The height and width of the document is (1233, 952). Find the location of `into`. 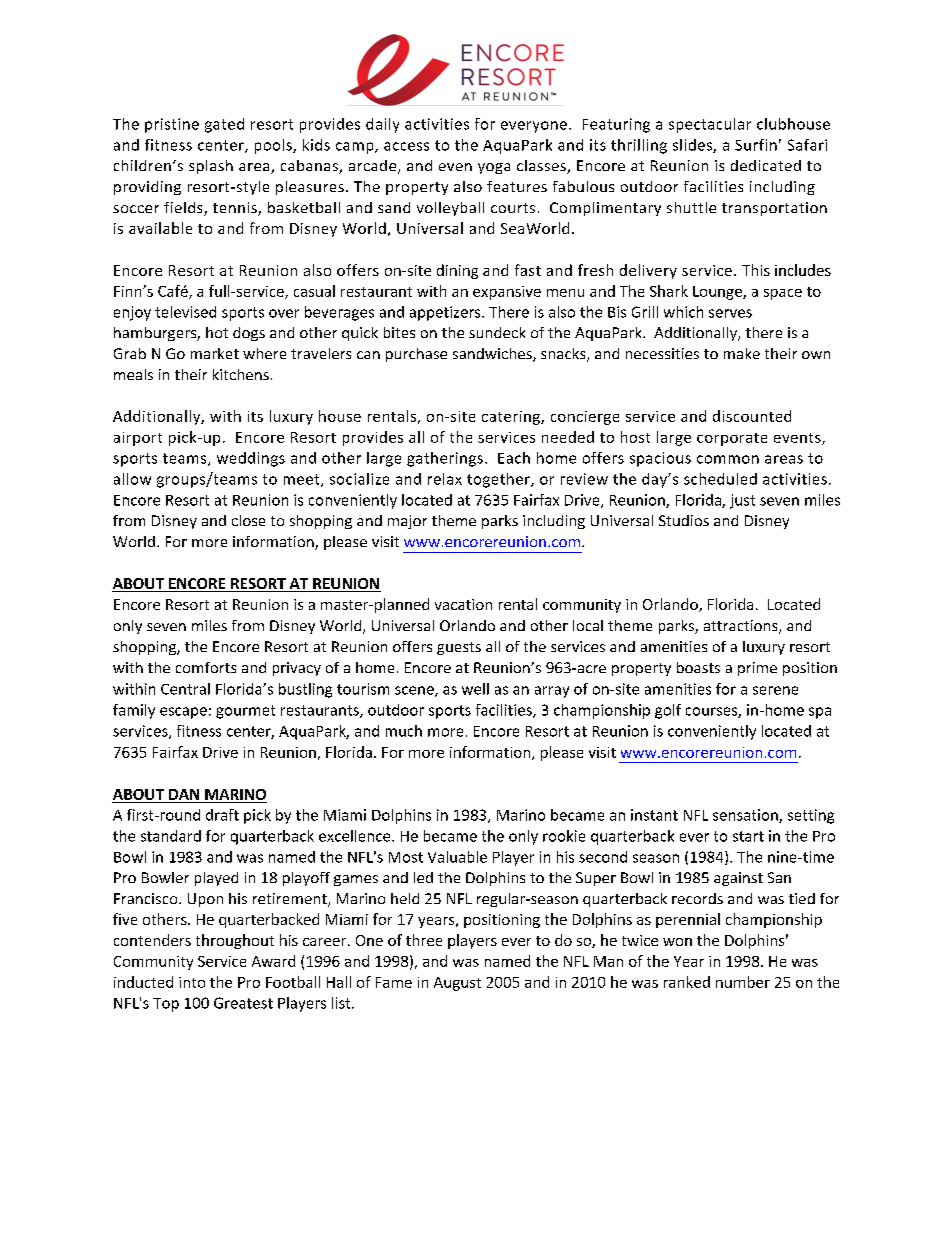

into is located at coordinates (192, 982).
